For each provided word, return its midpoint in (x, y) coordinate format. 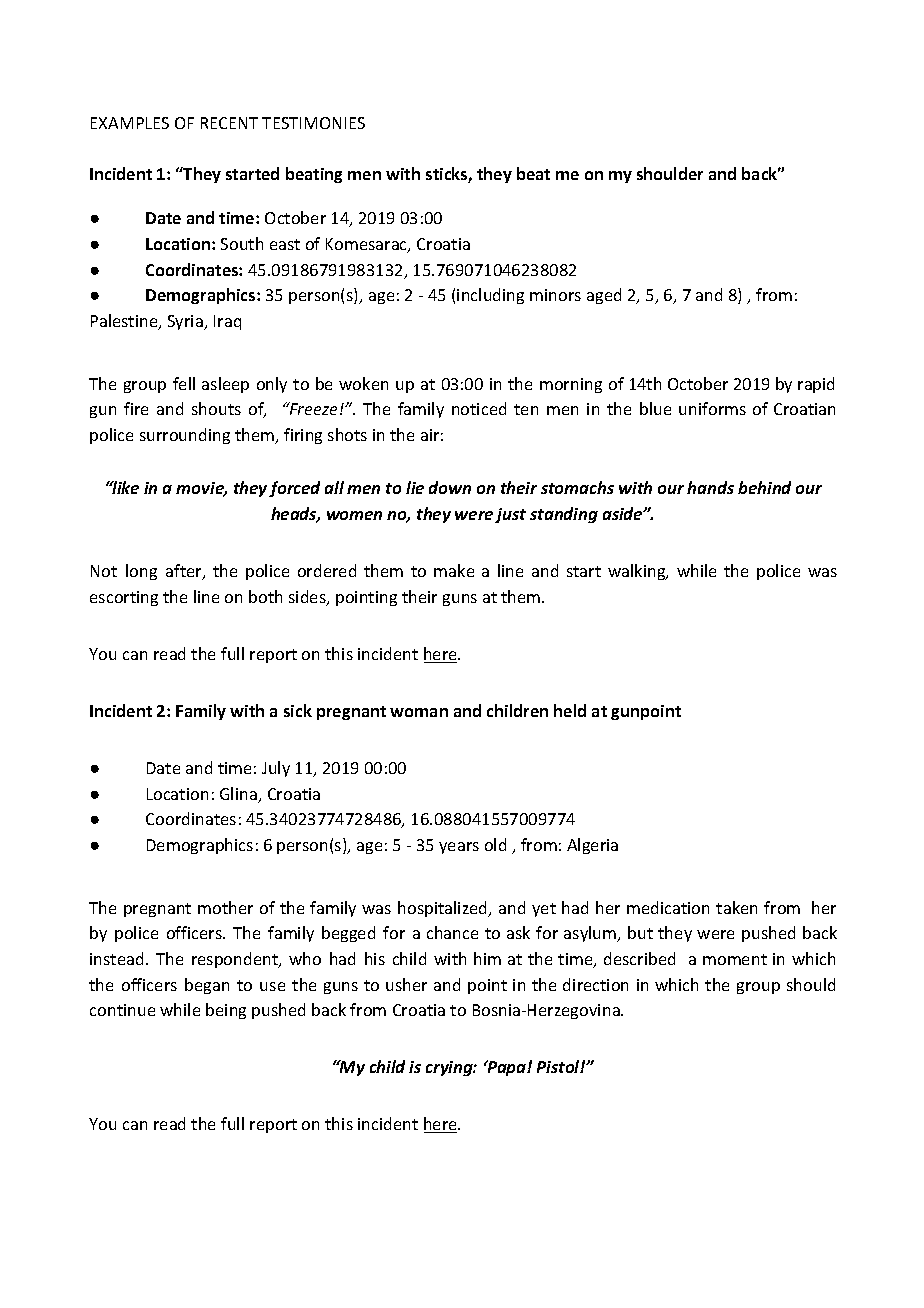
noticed (479, 408)
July (276, 769)
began (207, 986)
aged (604, 296)
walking (638, 572)
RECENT (229, 123)
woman (419, 712)
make (454, 570)
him (487, 958)
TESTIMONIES (313, 123)
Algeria (592, 846)
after (185, 572)
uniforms (712, 408)
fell (184, 383)
